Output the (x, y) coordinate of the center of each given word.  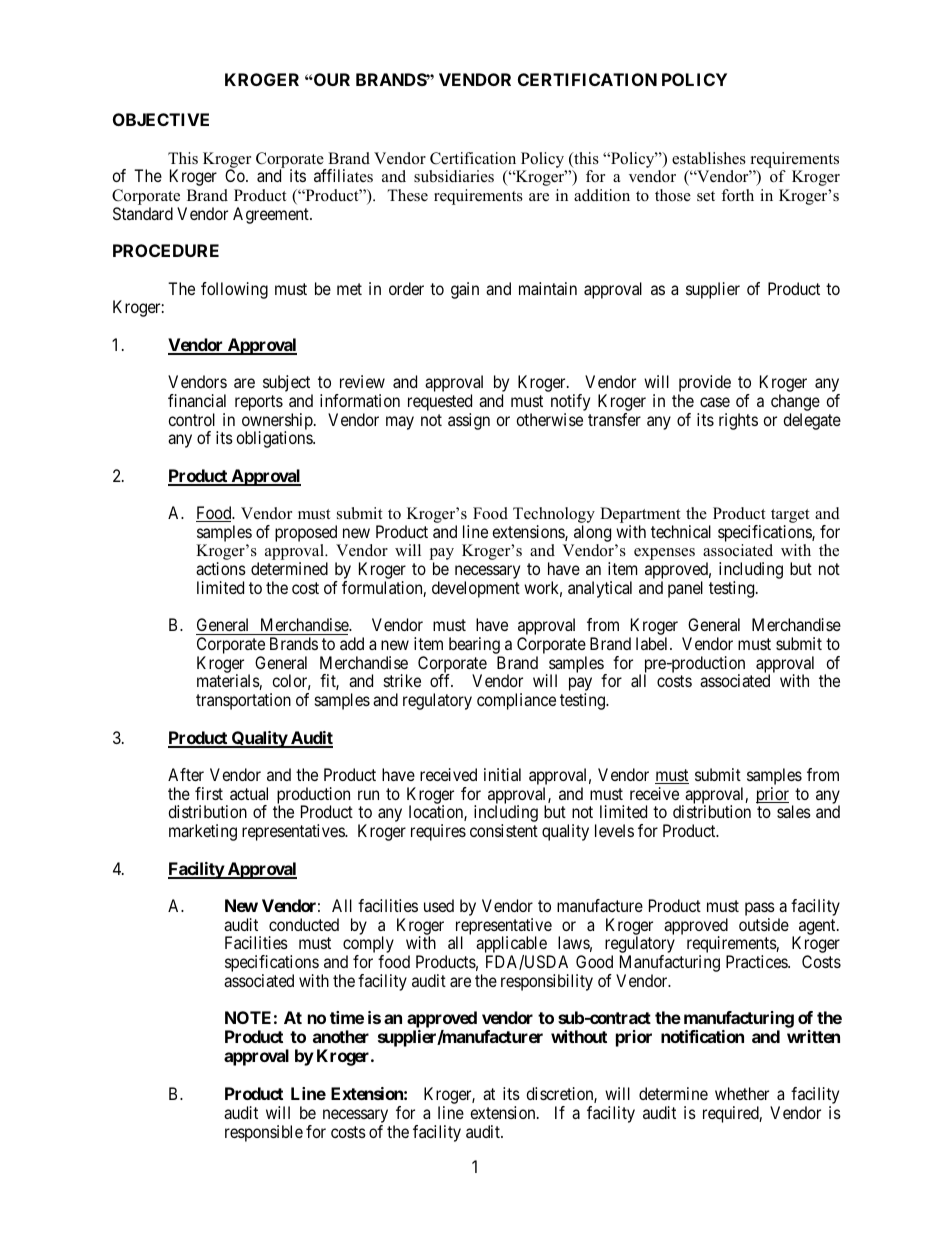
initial (502, 774)
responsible (264, 1133)
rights (738, 421)
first (209, 793)
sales (794, 811)
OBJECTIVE (161, 119)
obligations (275, 439)
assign (469, 421)
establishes (709, 158)
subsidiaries (454, 176)
